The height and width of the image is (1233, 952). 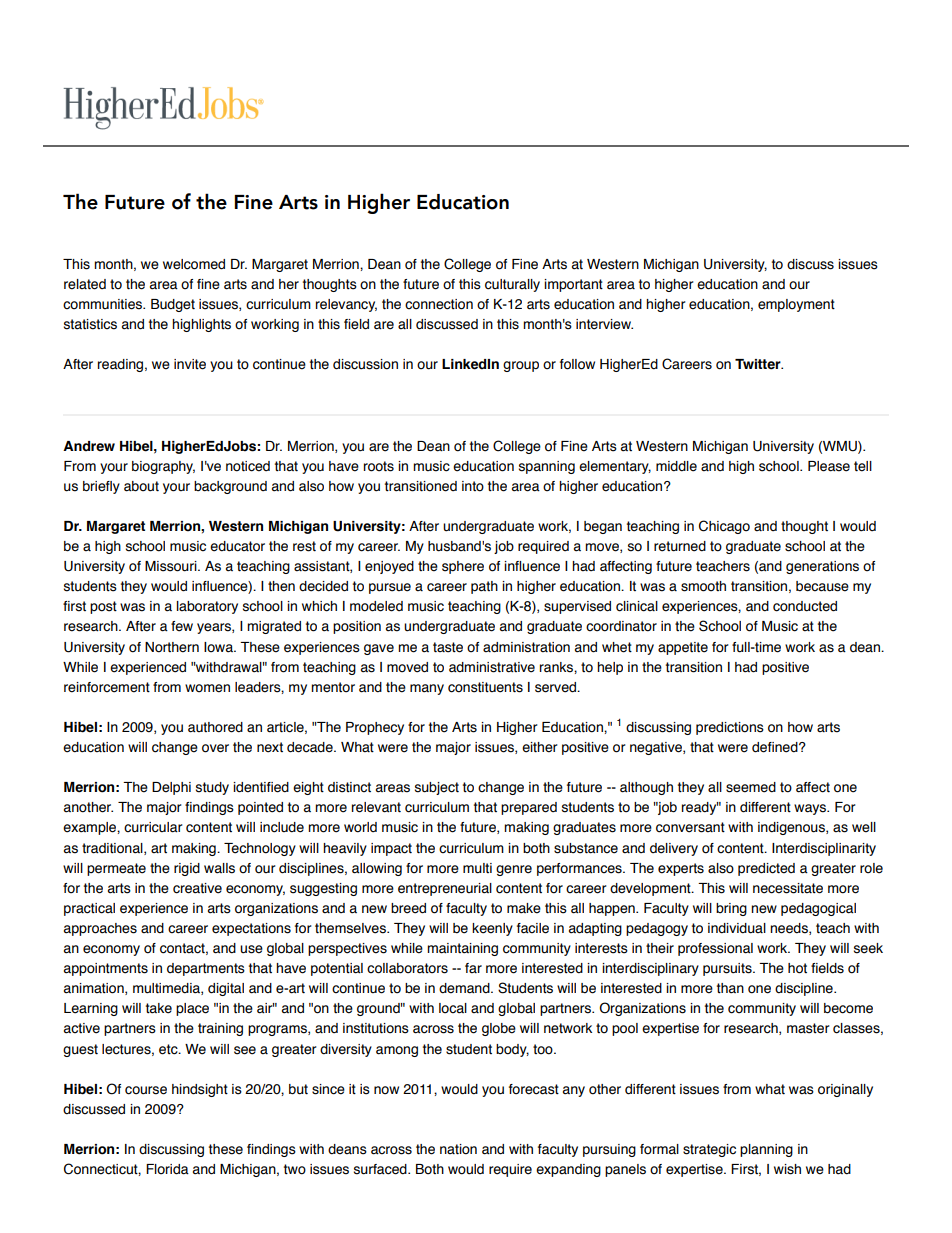 What do you see at coordinates (512, 285) in the image?
I see `culturally` at bounding box center [512, 285].
